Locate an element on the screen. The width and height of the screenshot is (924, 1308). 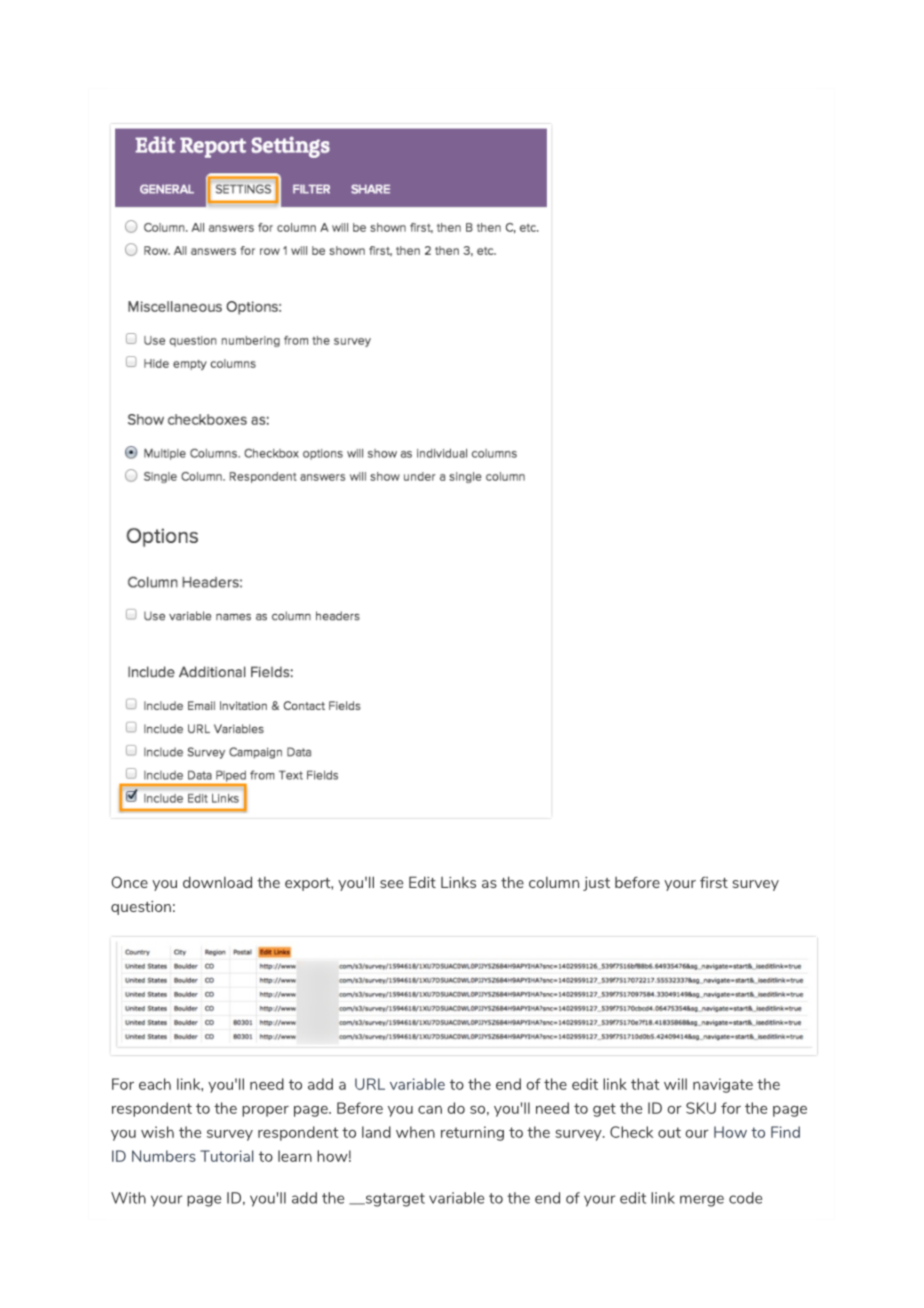
URL is located at coordinates (370, 1084).
